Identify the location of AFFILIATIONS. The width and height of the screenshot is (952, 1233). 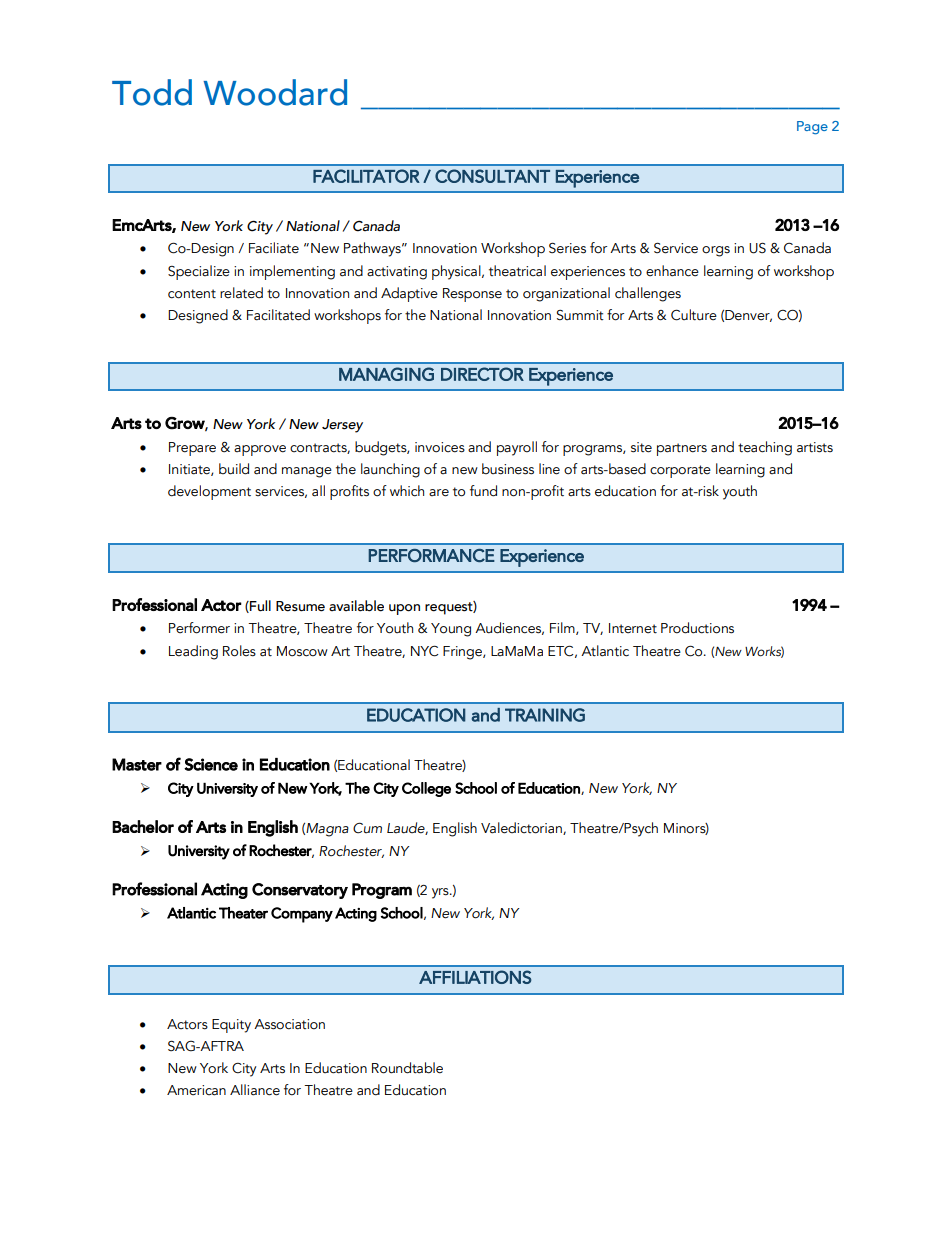
(475, 977).
